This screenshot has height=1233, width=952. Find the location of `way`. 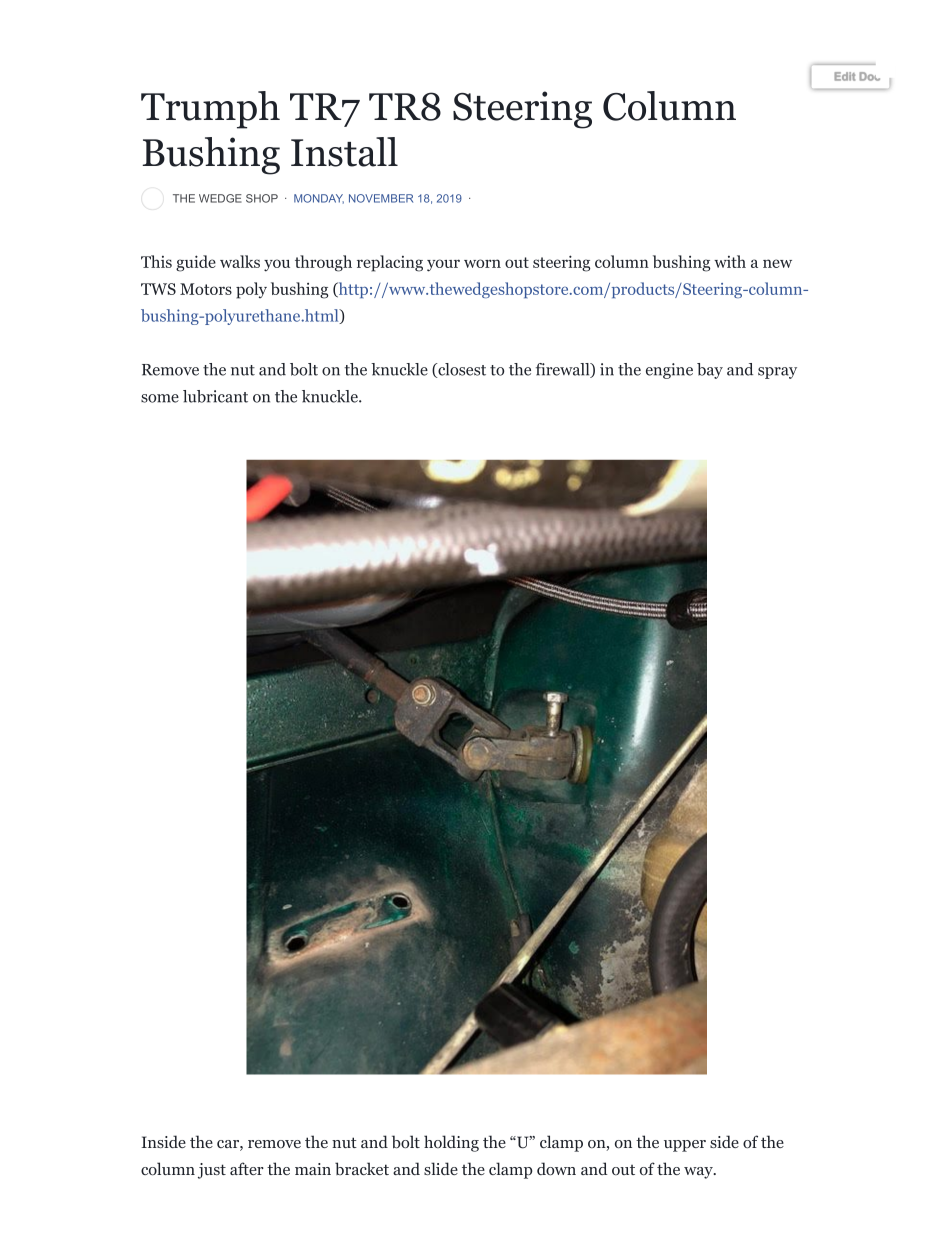

way is located at coordinates (699, 1173).
